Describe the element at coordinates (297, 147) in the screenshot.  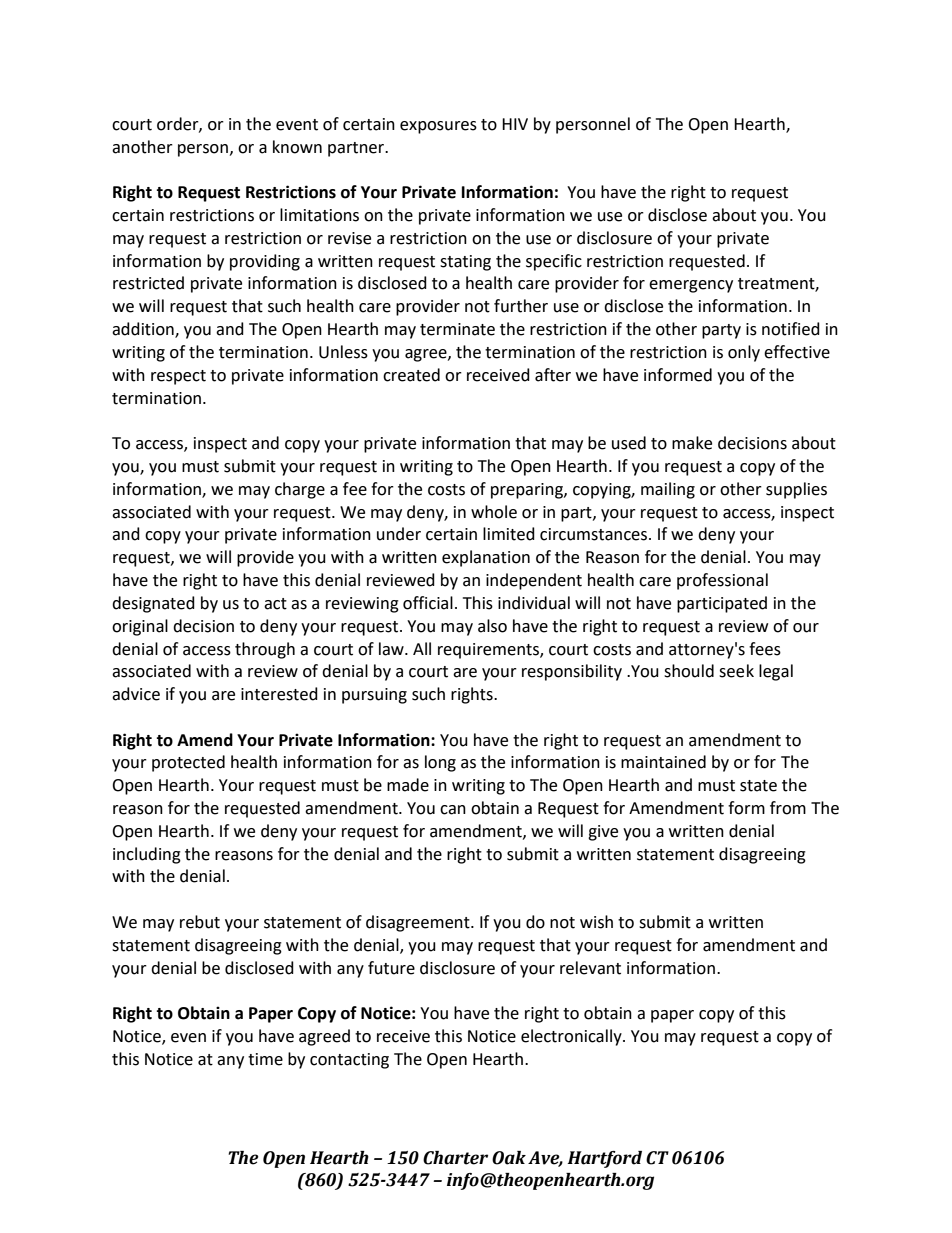
I see `known` at that location.
